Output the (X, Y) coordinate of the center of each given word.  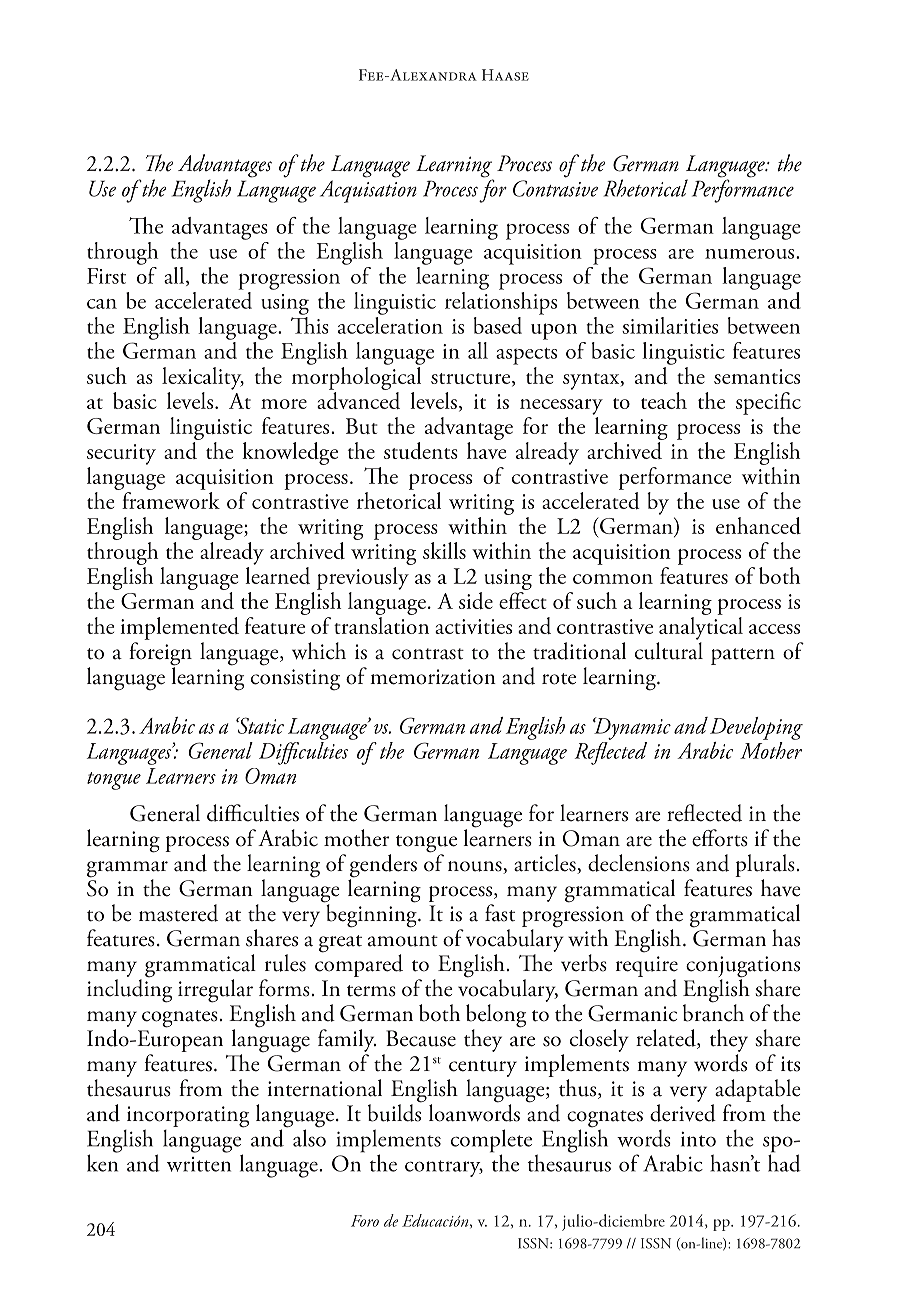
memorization (433, 677)
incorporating (188, 1118)
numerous (751, 254)
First (106, 276)
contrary (444, 1168)
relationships (501, 302)
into (698, 1139)
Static (260, 725)
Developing (756, 728)
